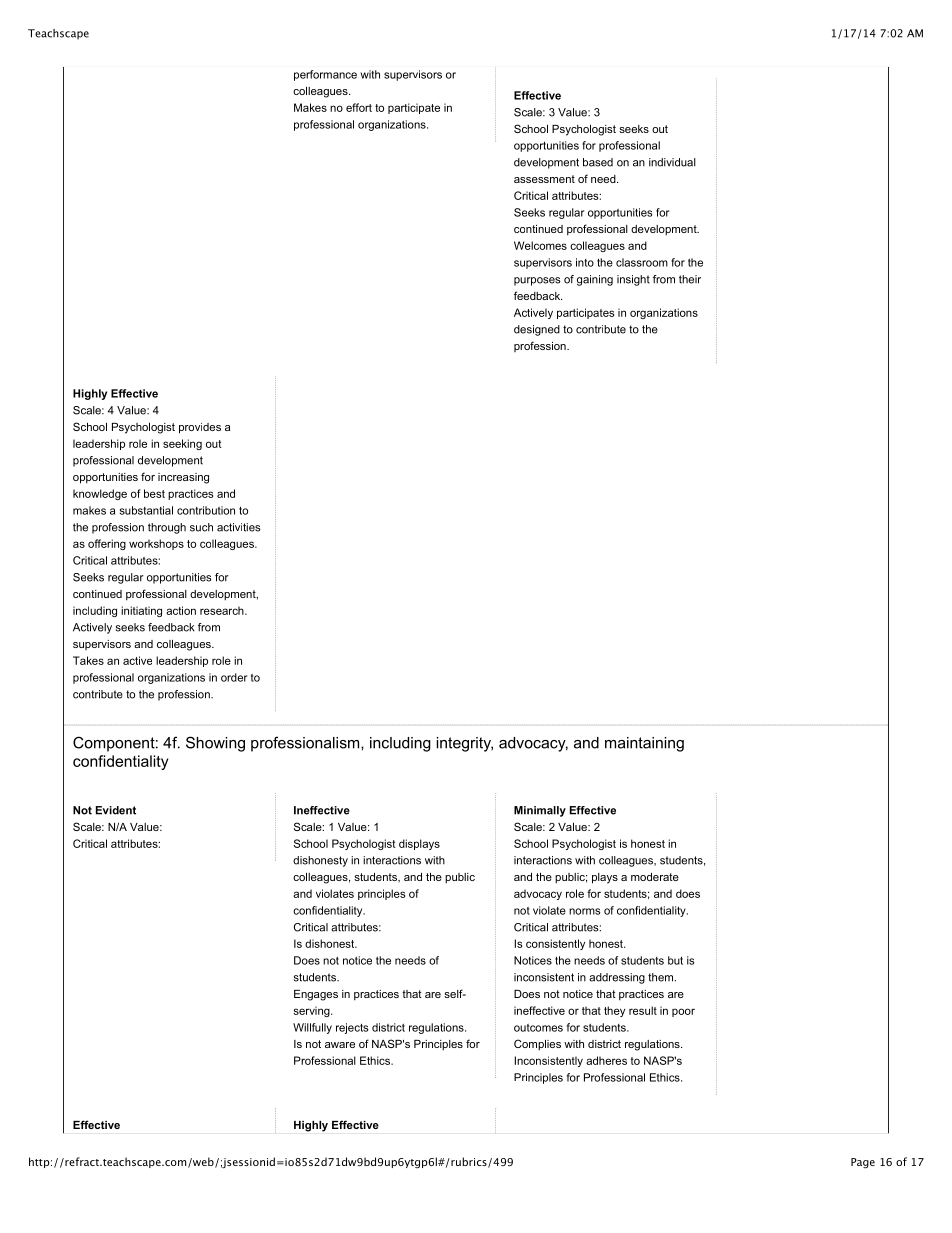 This screenshot has width=952, height=1233. Describe the element at coordinates (325, 75) in the screenshot. I see `performance` at that location.
